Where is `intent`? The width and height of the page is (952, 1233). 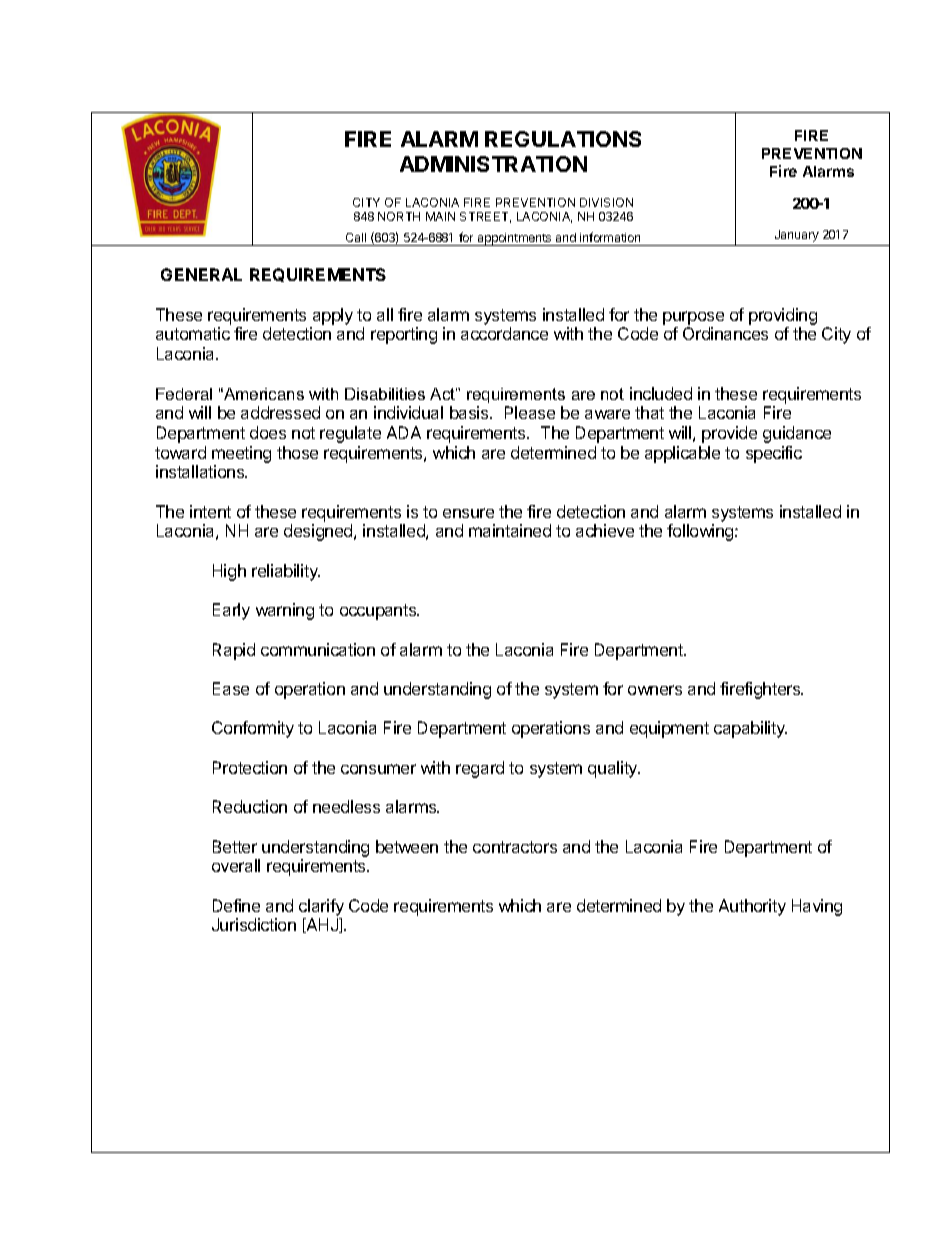
intent is located at coordinates (210, 511).
